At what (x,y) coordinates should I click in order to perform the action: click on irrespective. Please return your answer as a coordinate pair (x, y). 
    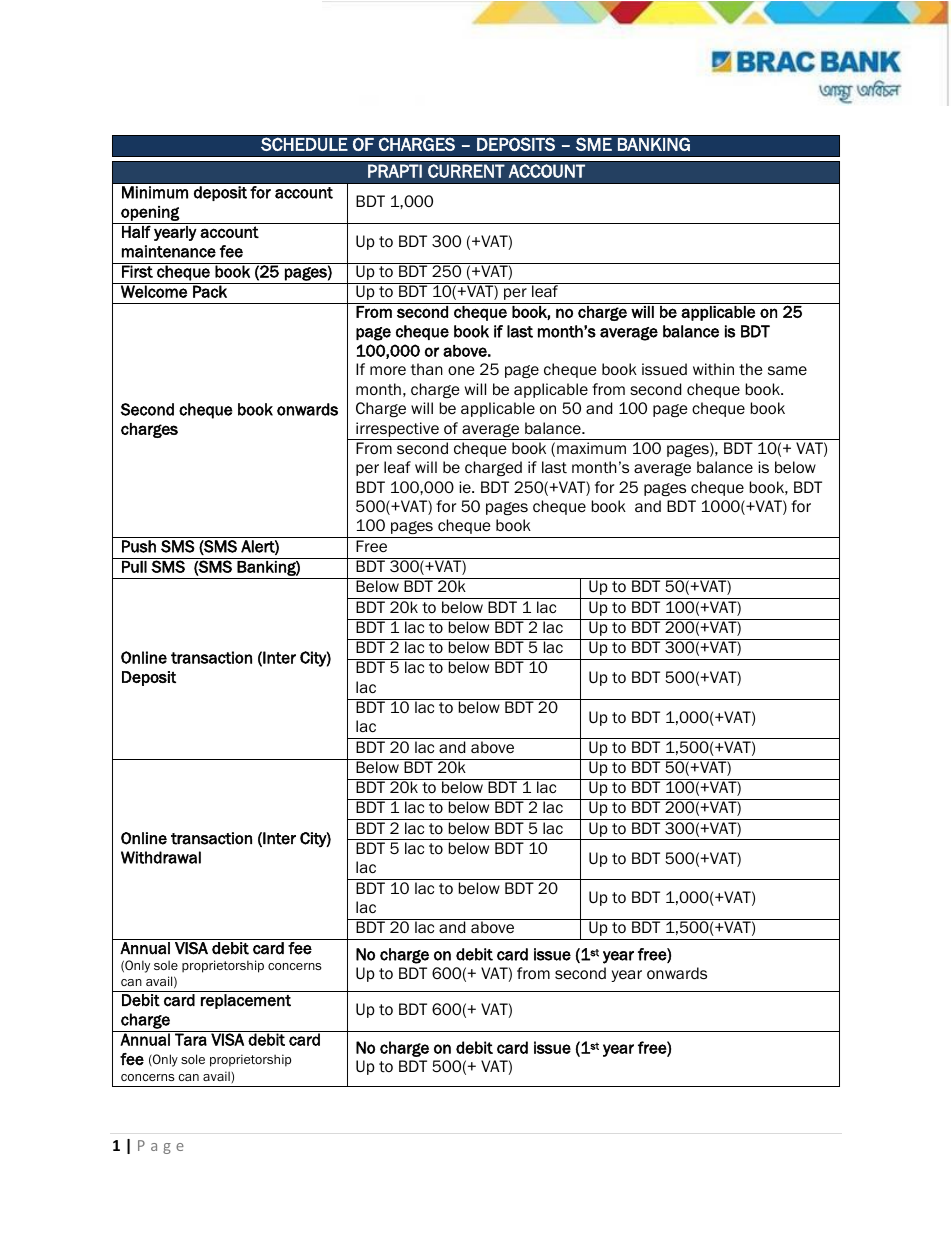
    Looking at the image, I should click on (397, 431).
